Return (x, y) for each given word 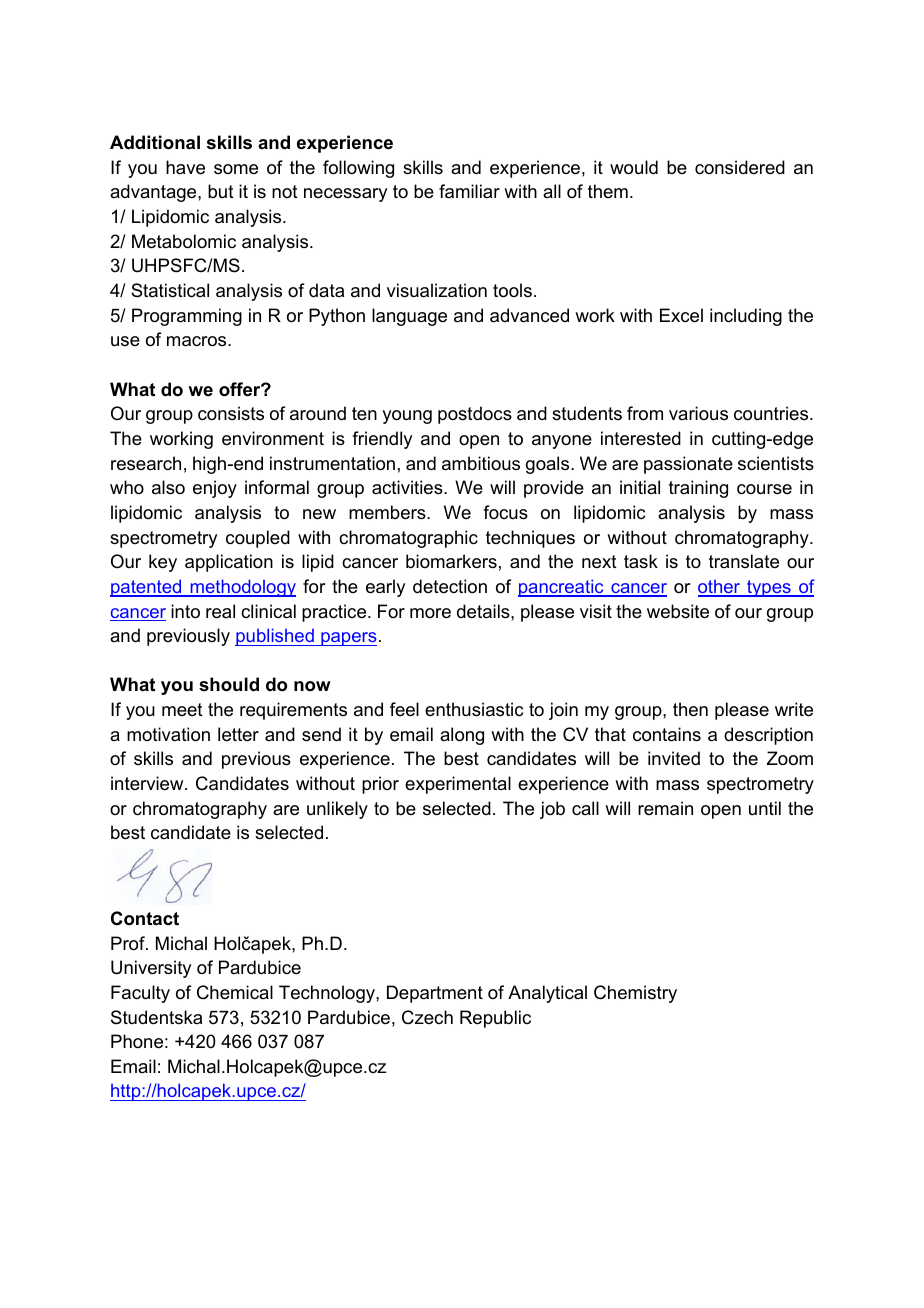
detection (450, 586)
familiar (469, 191)
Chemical (235, 992)
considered (740, 167)
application (229, 563)
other (720, 587)
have (185, 167)
